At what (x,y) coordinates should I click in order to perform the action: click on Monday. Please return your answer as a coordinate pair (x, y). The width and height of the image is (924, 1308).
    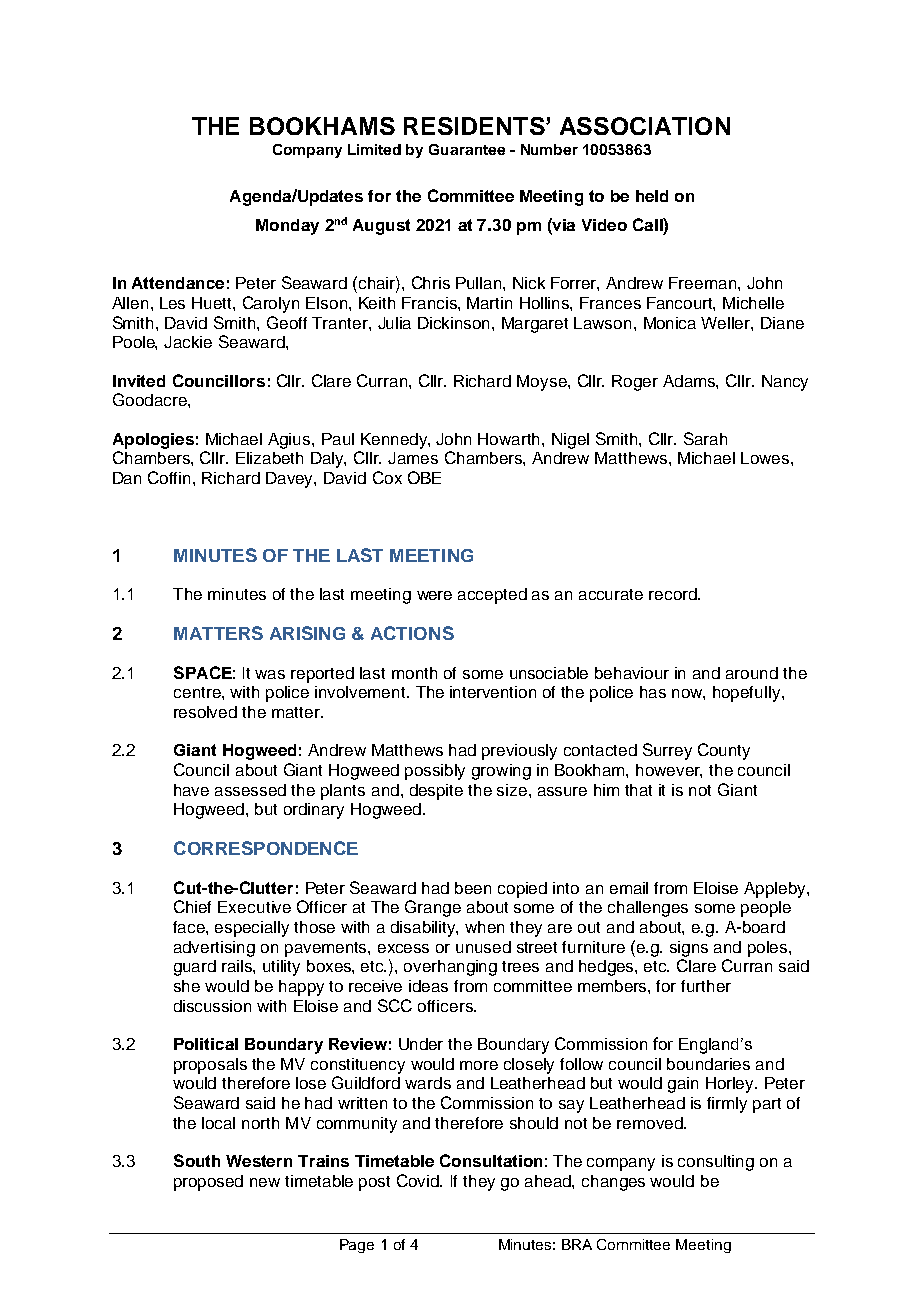
    Looking at the image, I should click on (287, 227).
